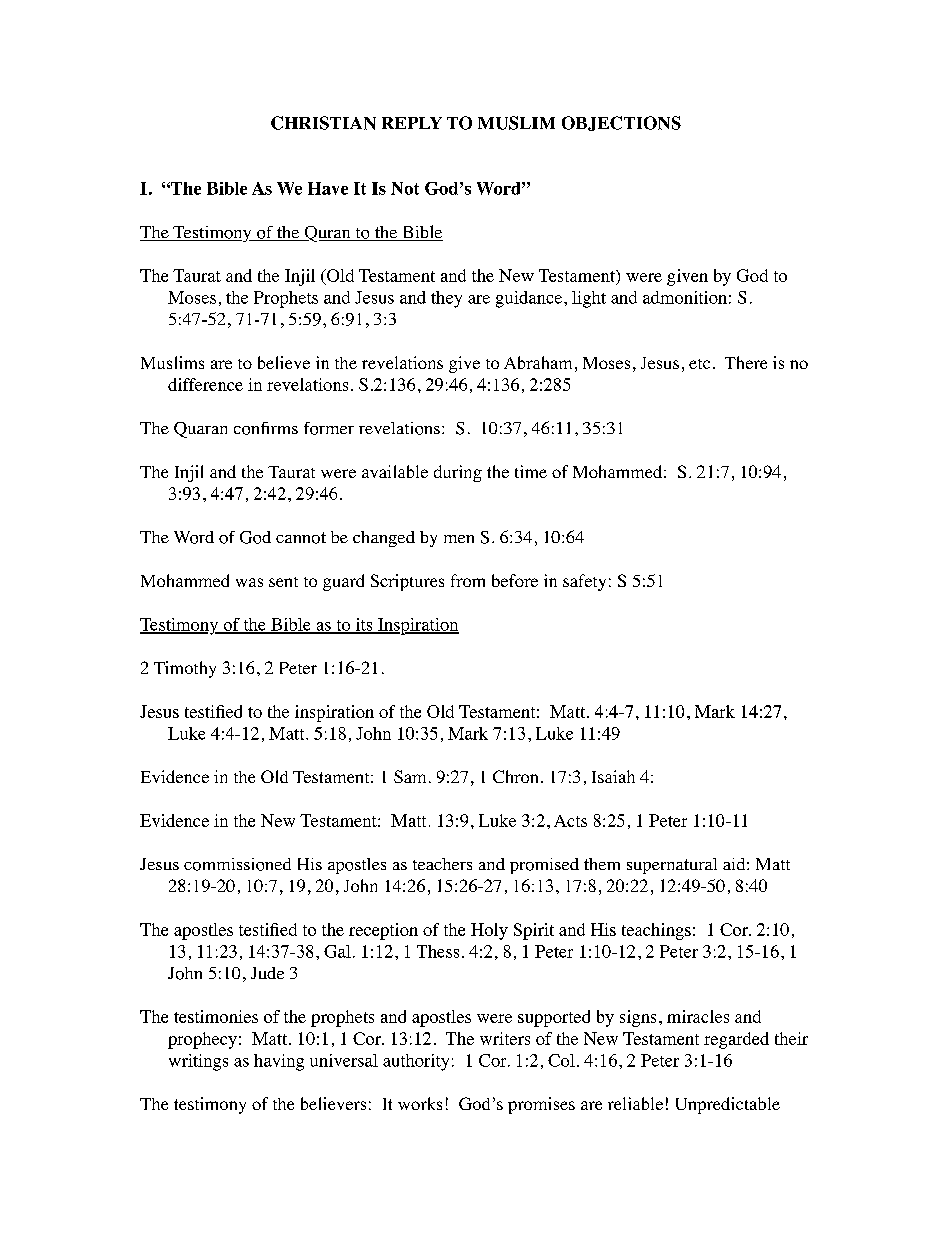  What do you see at coordinates (584, 582) in the screenshot?
I see `safety` at bounding box center [584, 582].
